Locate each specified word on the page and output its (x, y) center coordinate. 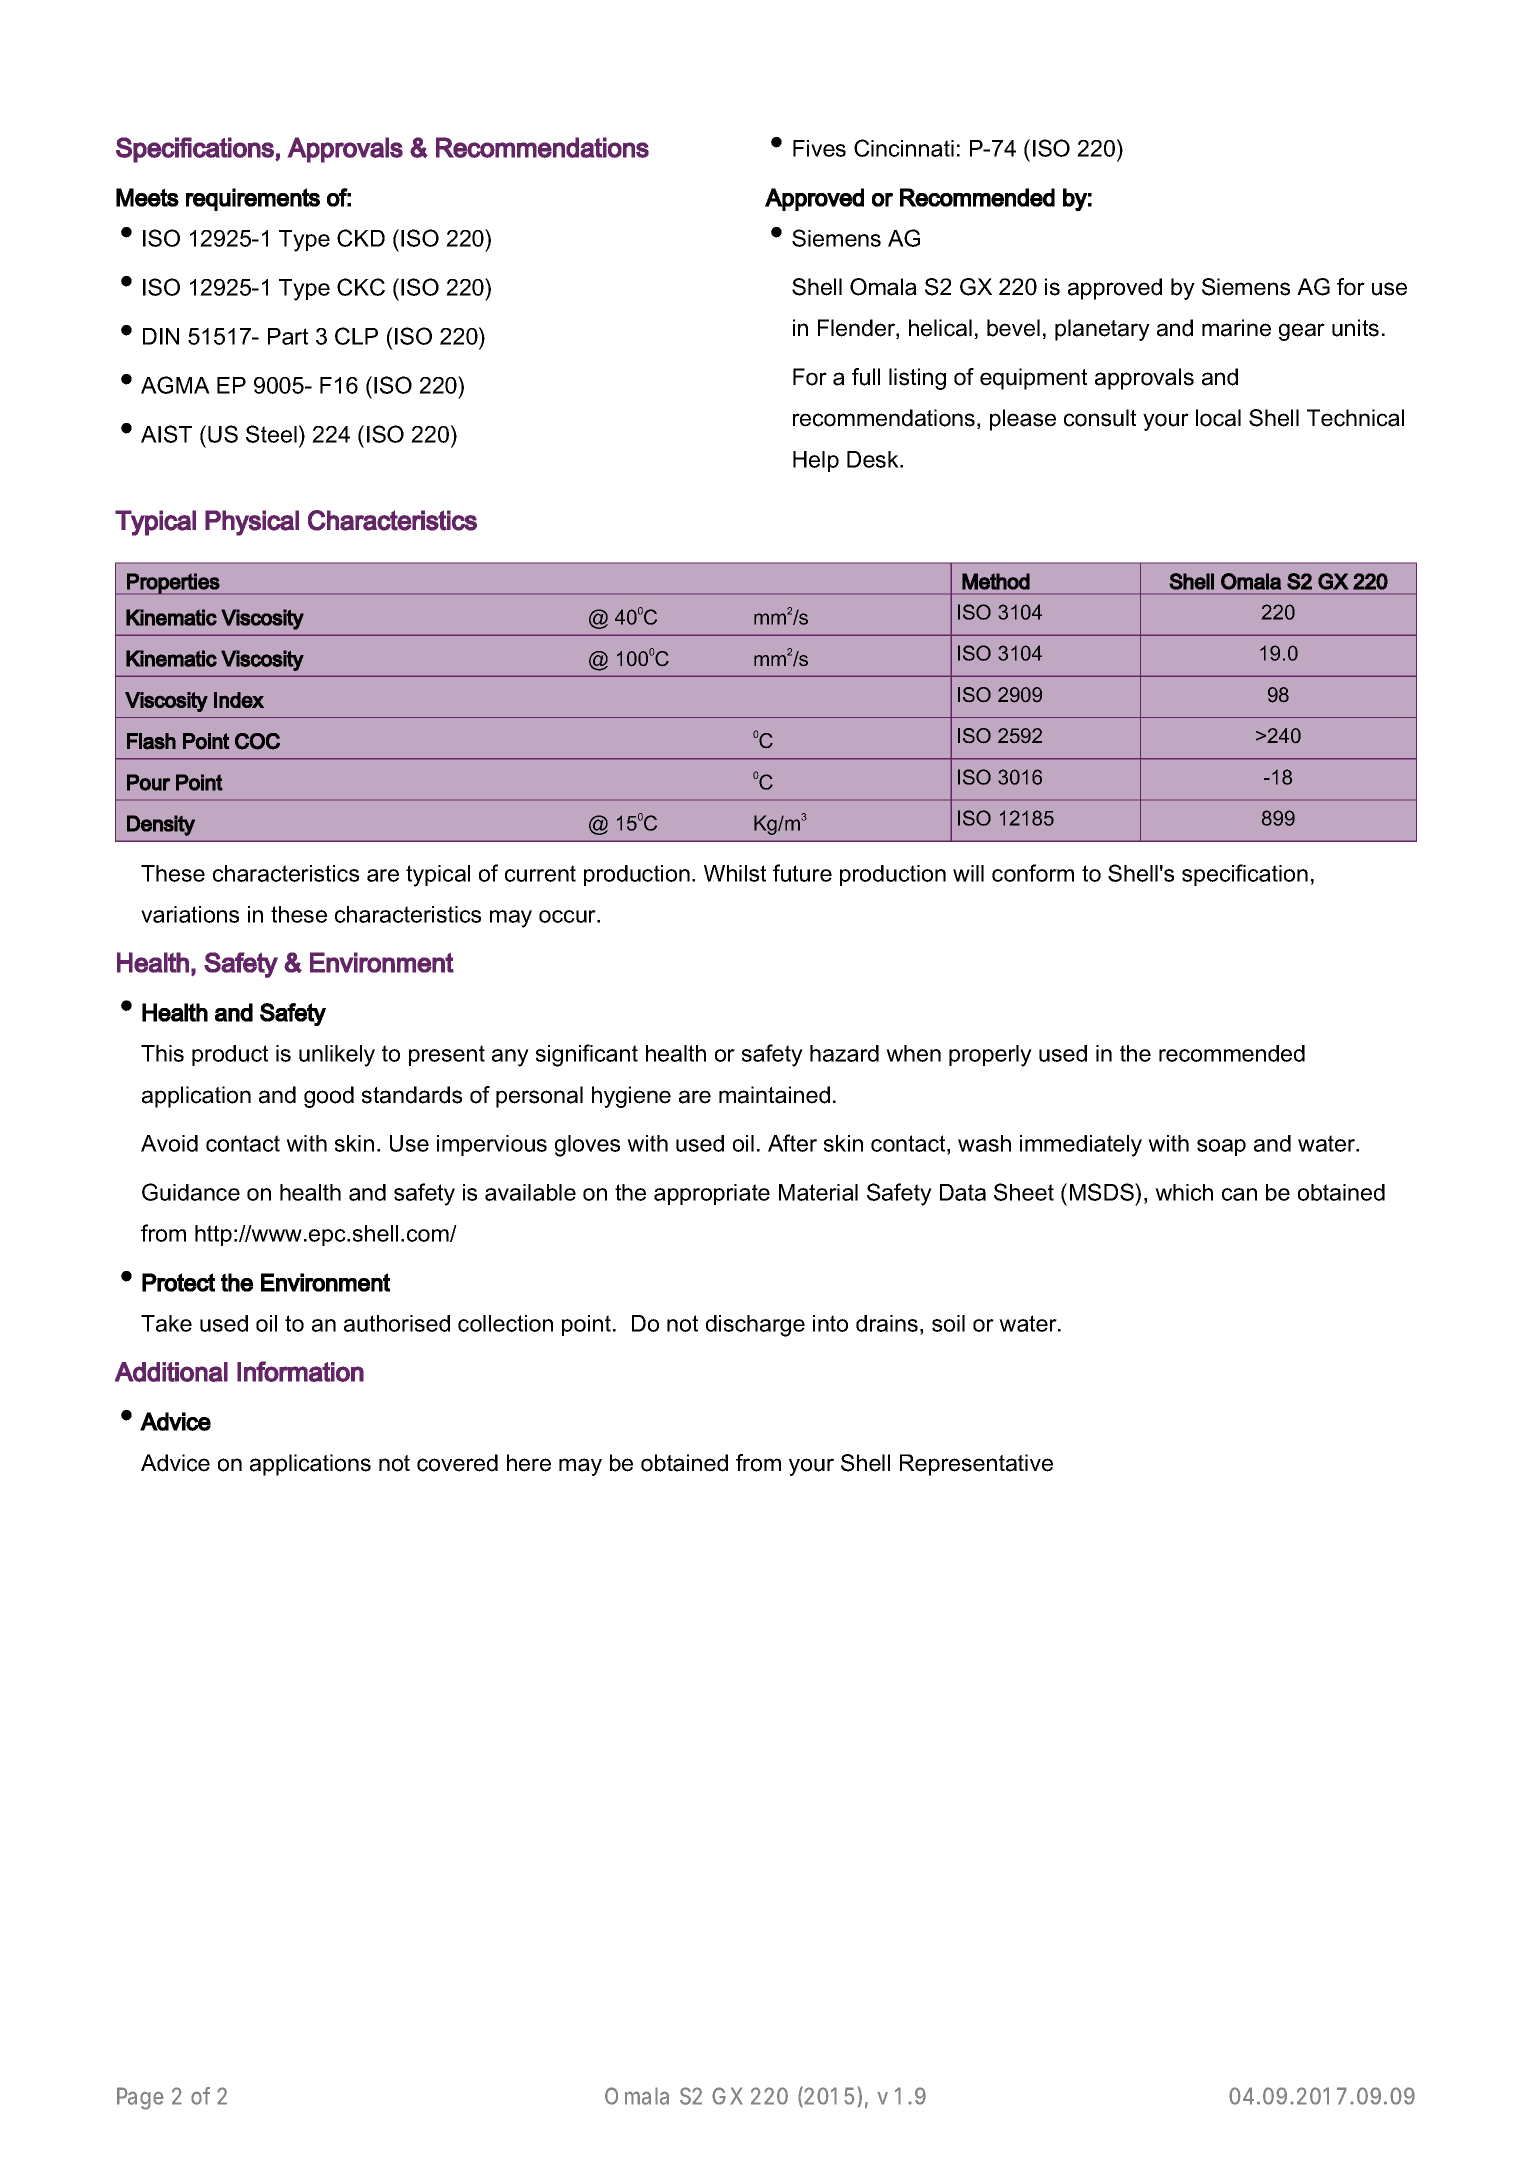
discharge (755, 1326)
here (529, 1463)
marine (1236, 328)
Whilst (735, 873)
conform (1033, 873)
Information (300, 1371)
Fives (819, 148)
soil (948, 1323)
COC (257, 741)
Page (140, 2098)
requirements (253, 199)
